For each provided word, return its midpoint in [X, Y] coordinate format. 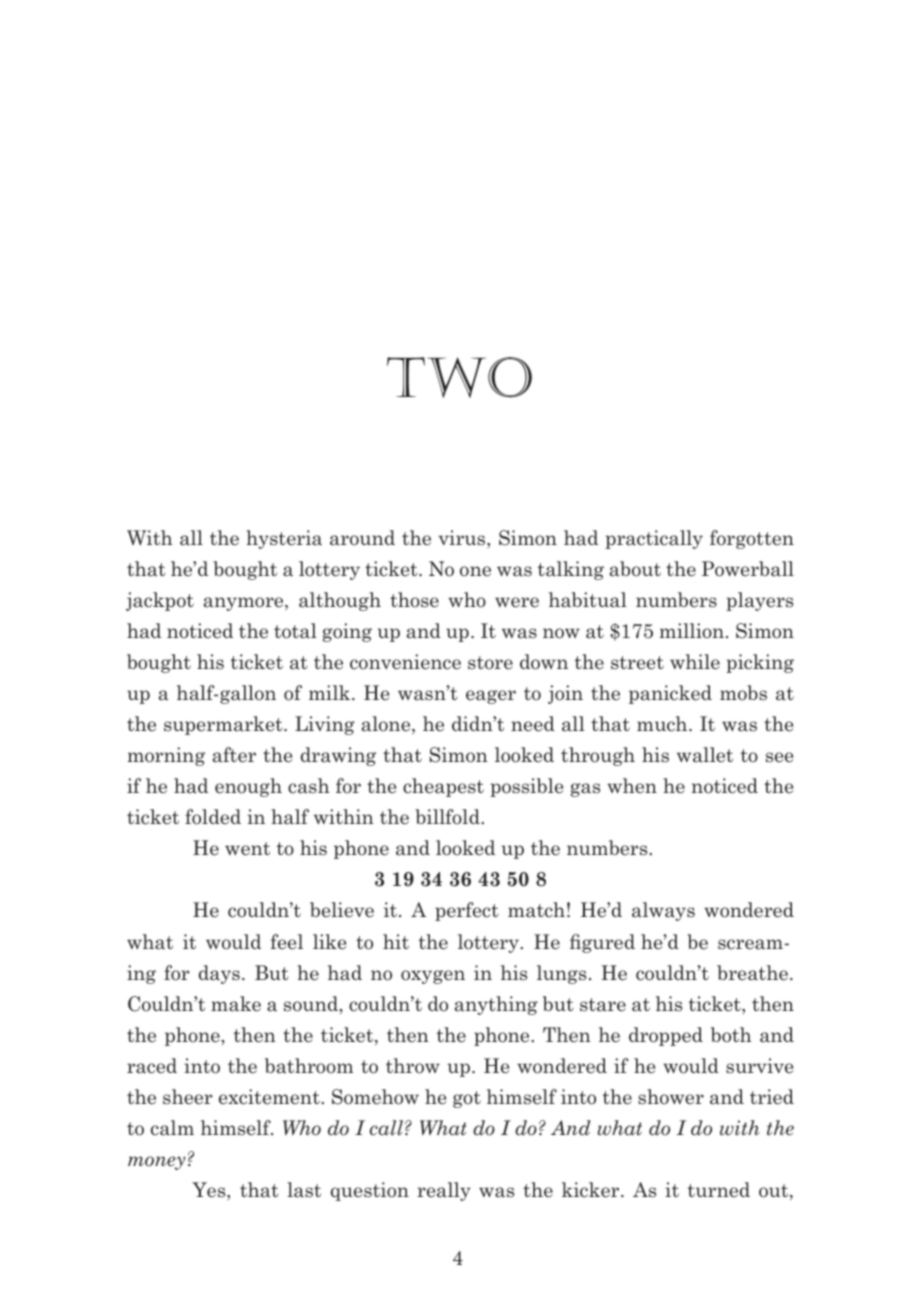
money [157, 1163]
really [444, 1191]
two [459, 377]
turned [719, 1190]
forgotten [752, 539]
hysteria [284, 539]
